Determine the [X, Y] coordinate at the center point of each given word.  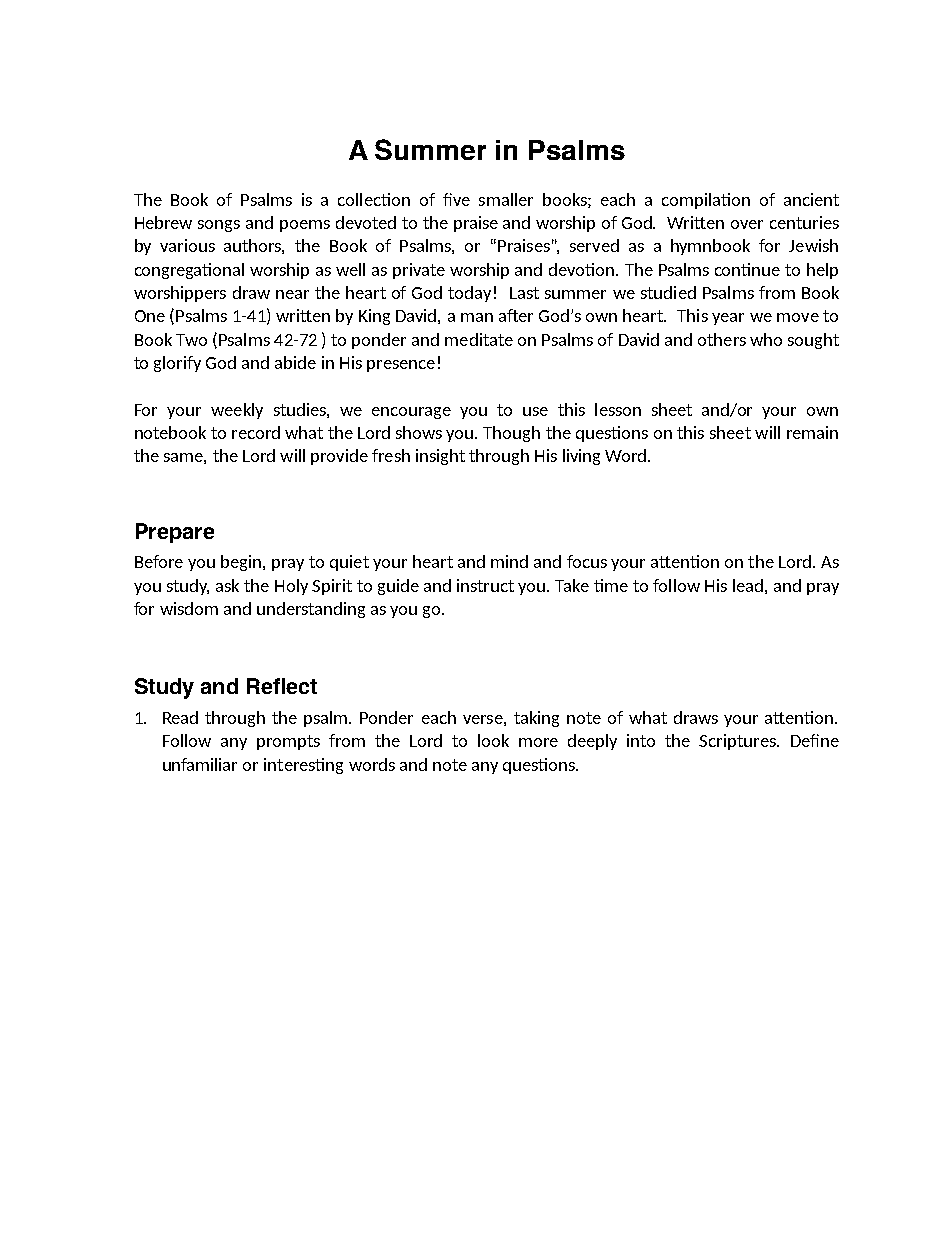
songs [219, 226]
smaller [506, 199]
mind [509, 561]
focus [587, 561]
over [747, 224]
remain [812, 432]
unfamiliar [200, 764]
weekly [237, 411]
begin [242, 563]
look [493, 740]
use [535, 411]
